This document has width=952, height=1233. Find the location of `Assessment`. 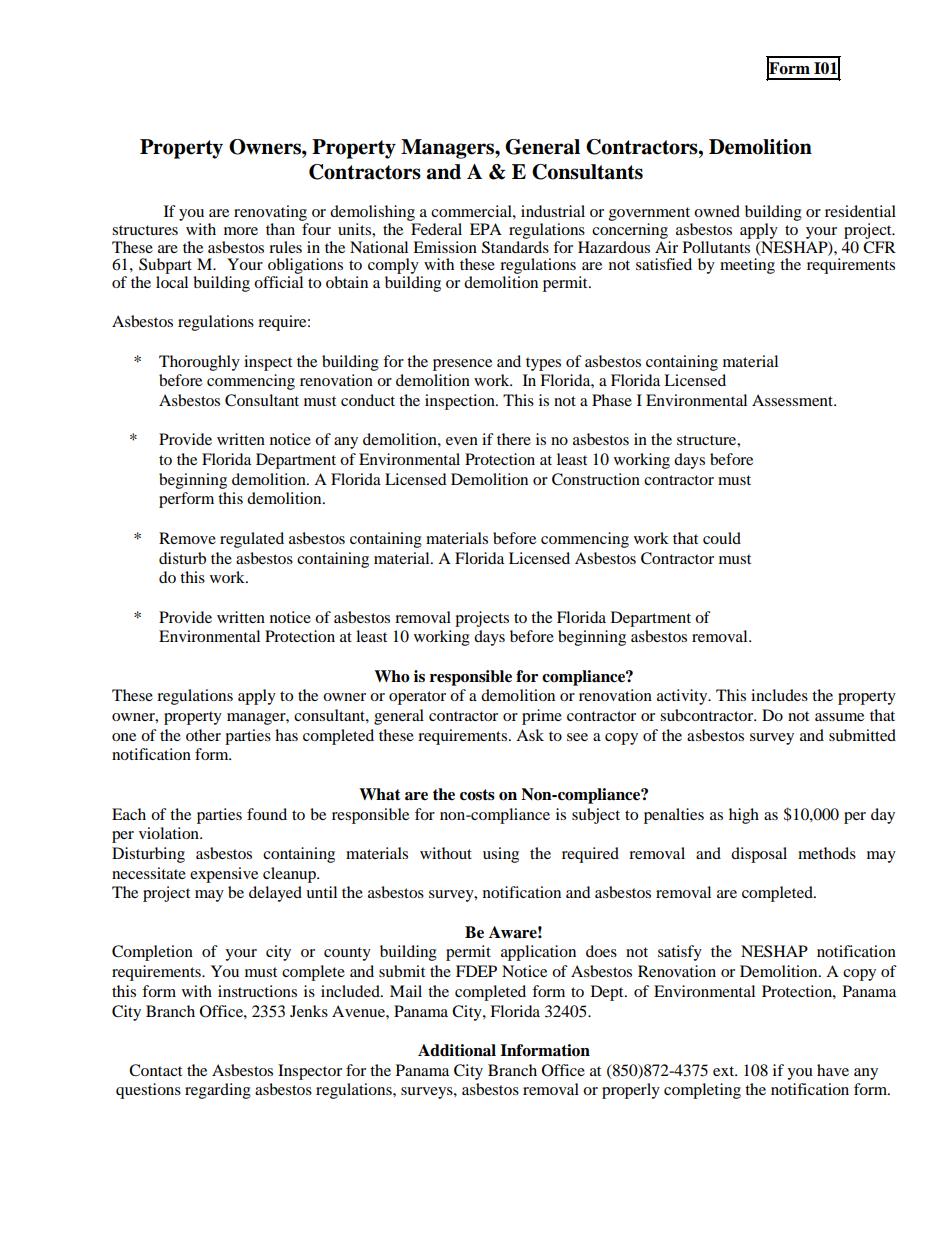

Assessment is located at coordinates (794, 400).
